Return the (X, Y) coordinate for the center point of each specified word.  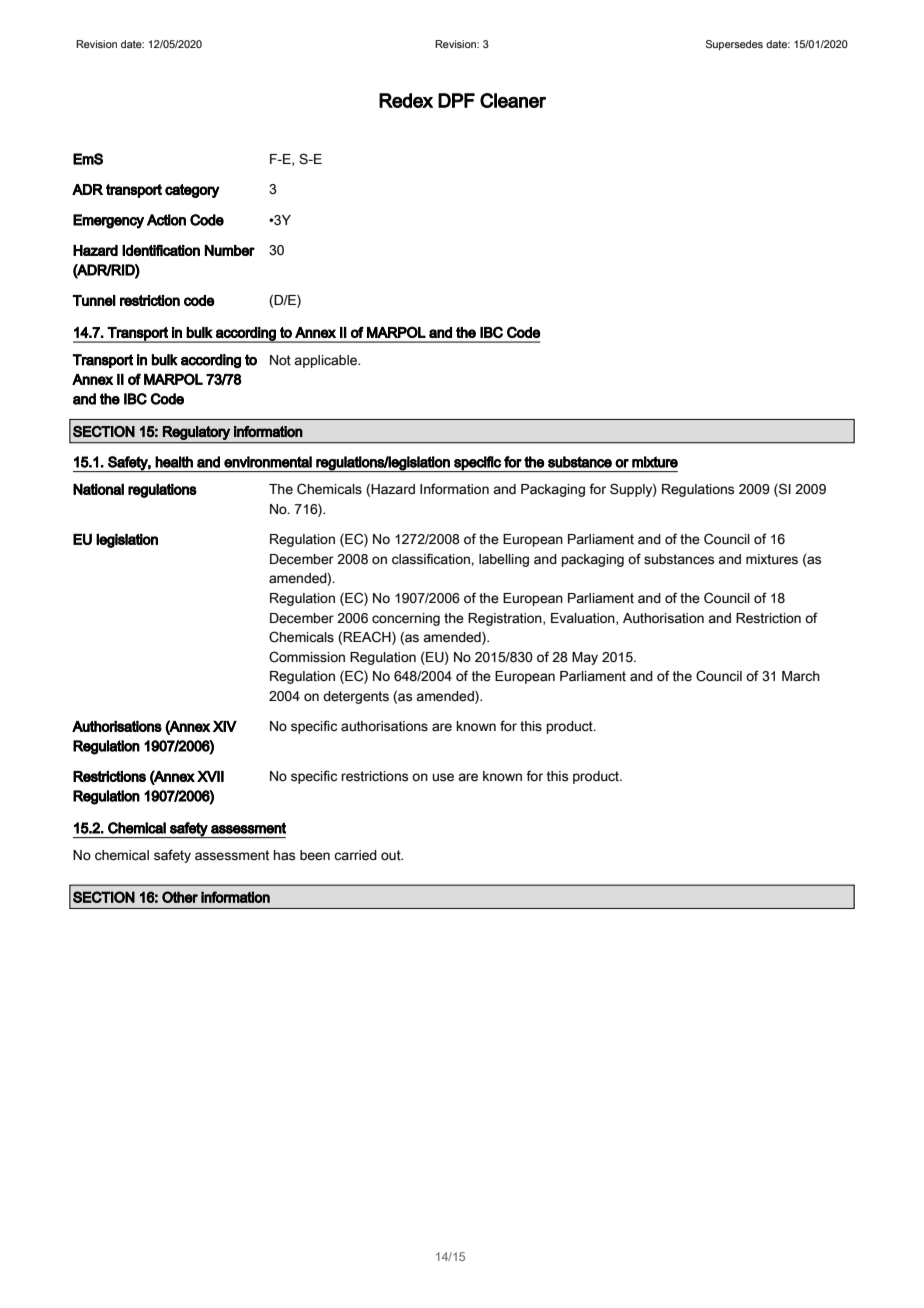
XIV (225, 726)
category (192, 191)
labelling (504, 560)
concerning (406, 619)
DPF (456, 100)
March (801, 676)
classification (432, 559)
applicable (326, 361)
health (174, 462)
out (392, 855)
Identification (161, 250)
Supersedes (734, 45)
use (443, 777)
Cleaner (513, 100)
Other (180, 897)
